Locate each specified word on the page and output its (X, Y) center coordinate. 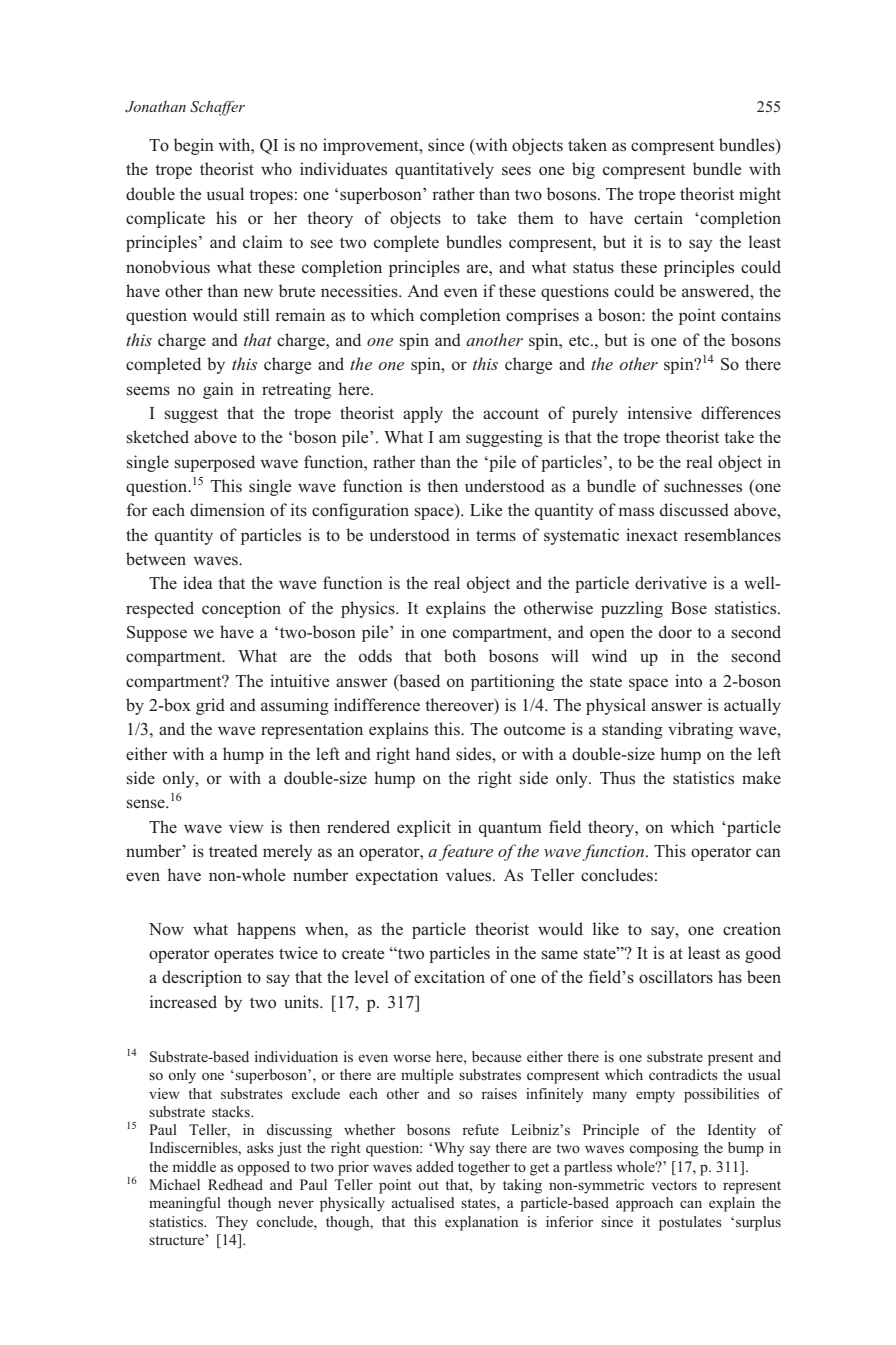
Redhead (235, 1184)
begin (194, 146)
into (688, 680)
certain (658, 217)
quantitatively (444, 170)
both (460, 656)
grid (210, 706)
